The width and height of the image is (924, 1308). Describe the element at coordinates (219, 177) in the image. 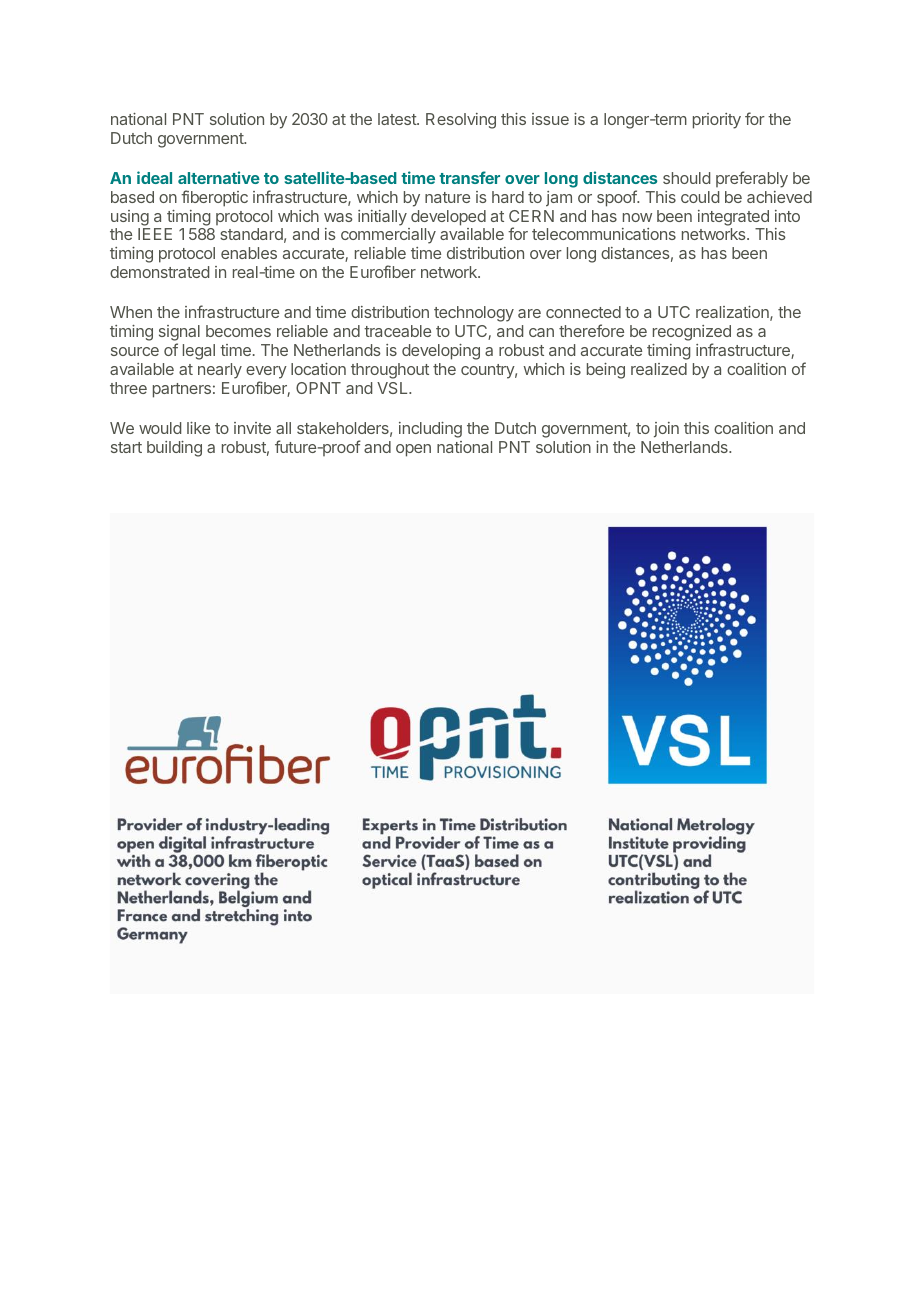

I see `alternative` at that location.
